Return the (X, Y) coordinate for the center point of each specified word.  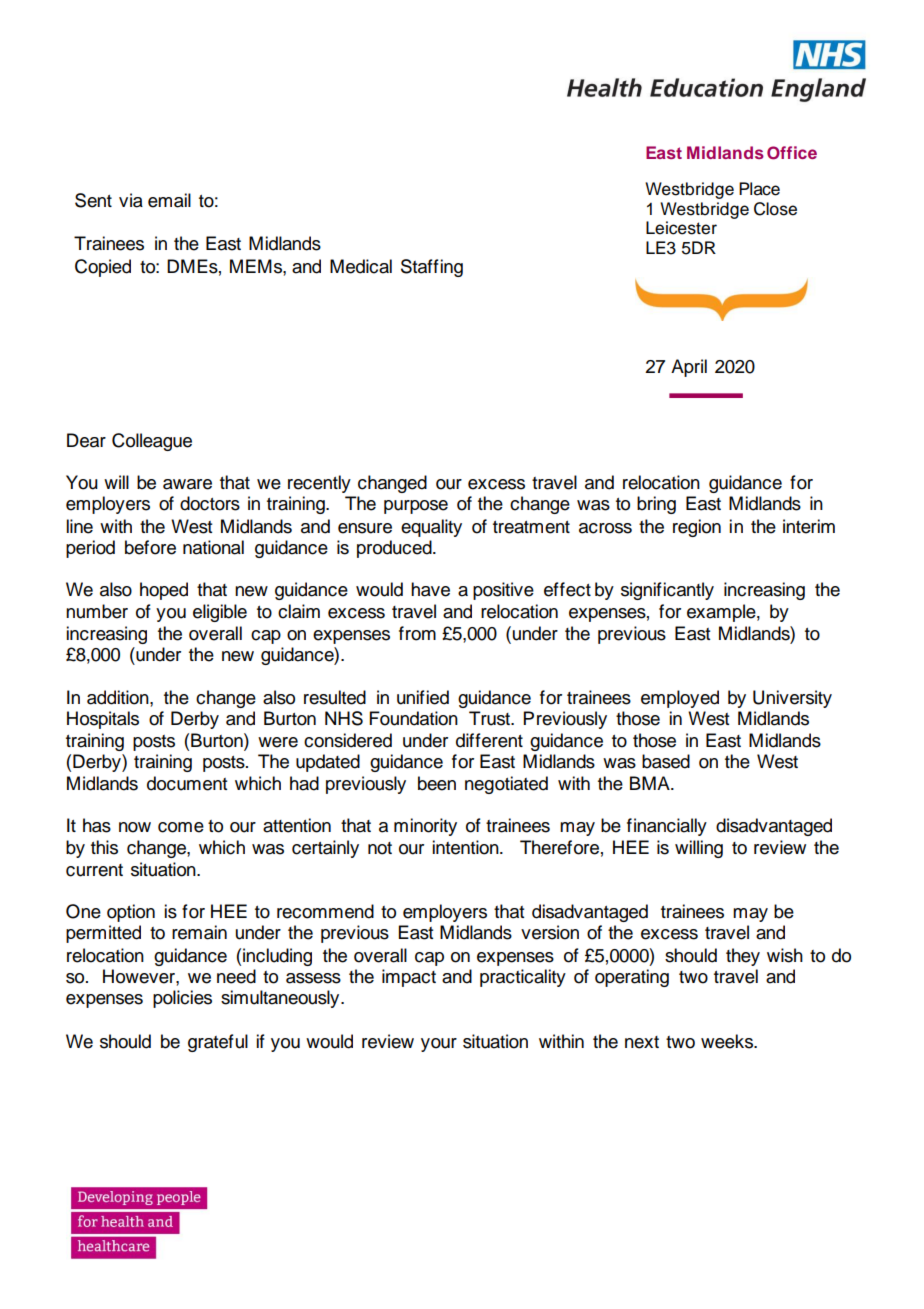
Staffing (432, 268)
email (169, 200)
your (439, 1045)
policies (182, 999)
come (181, 827)
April (689, 368)
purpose (416, 507)
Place (759, 189)
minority (425, 827)
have (430, 589)
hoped (164, 591)
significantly (667, 591)
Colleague (152, 442)
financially (667, 827)
